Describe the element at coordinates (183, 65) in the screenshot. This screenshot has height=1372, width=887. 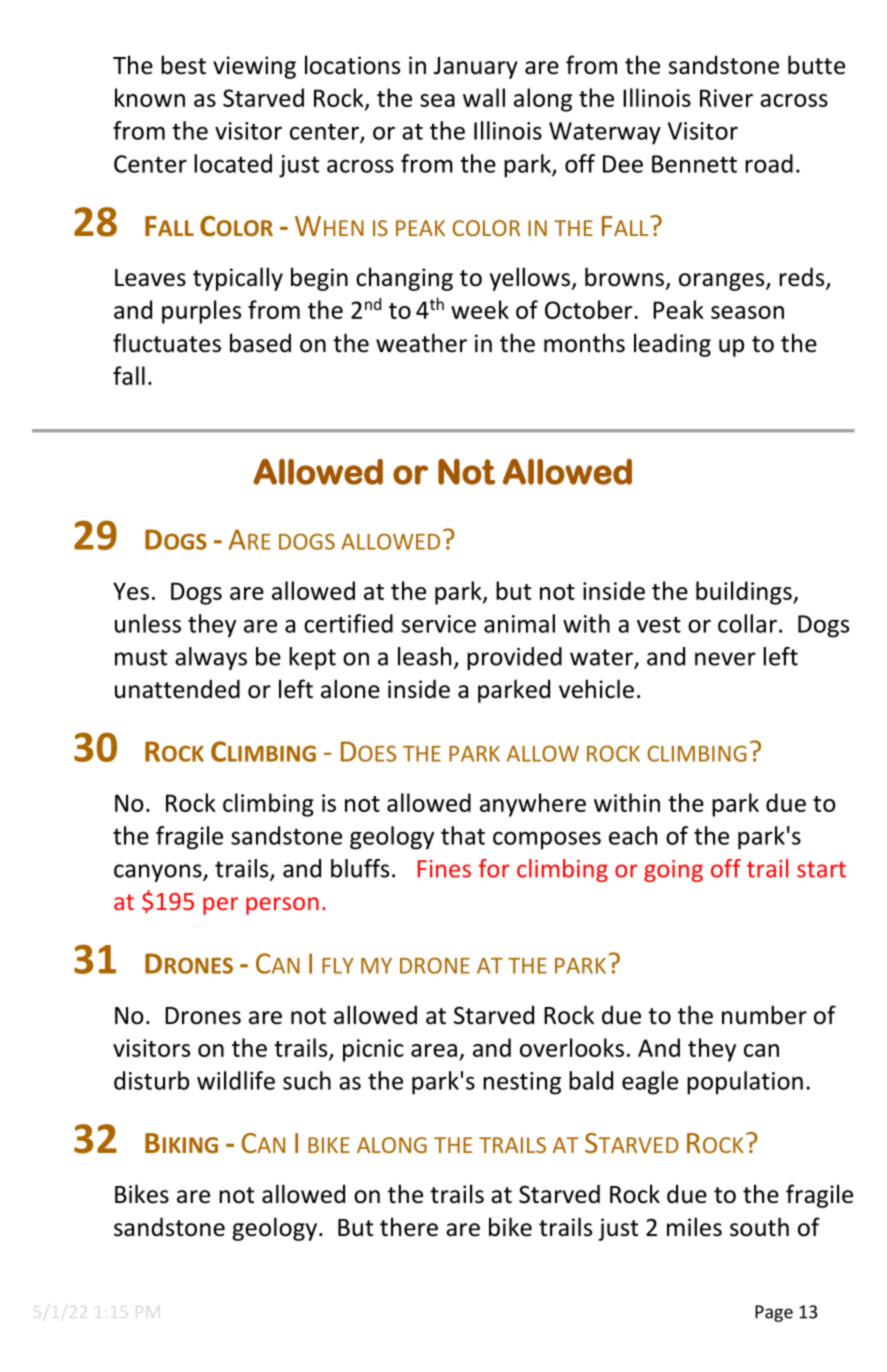
I see `best` at that location.
